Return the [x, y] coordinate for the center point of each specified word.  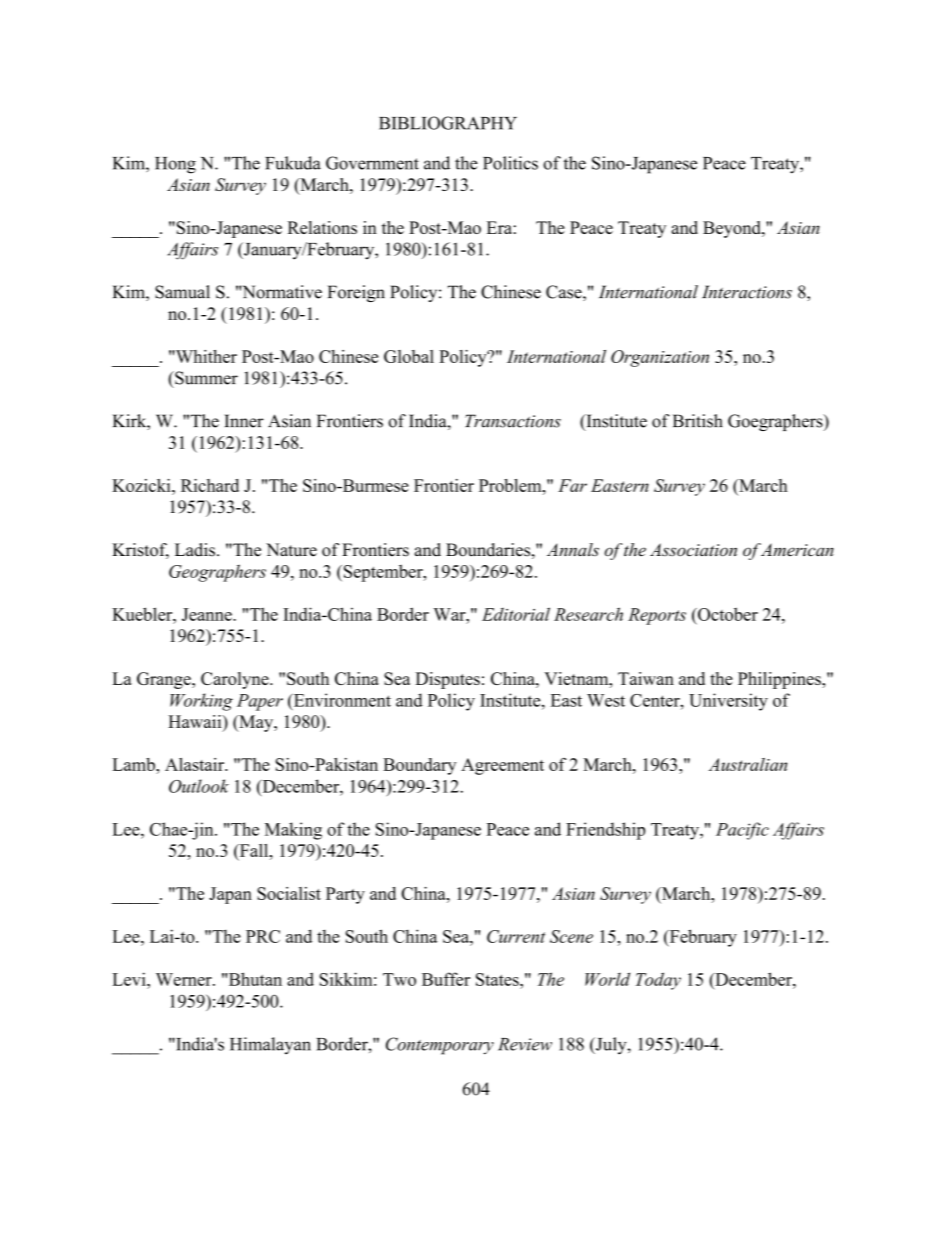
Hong [175, 165]
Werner [185, 979]
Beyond [733, 229]
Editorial [516, 614]
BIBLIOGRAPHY [448, 123]
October [727, 614]
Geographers [217, 573]
